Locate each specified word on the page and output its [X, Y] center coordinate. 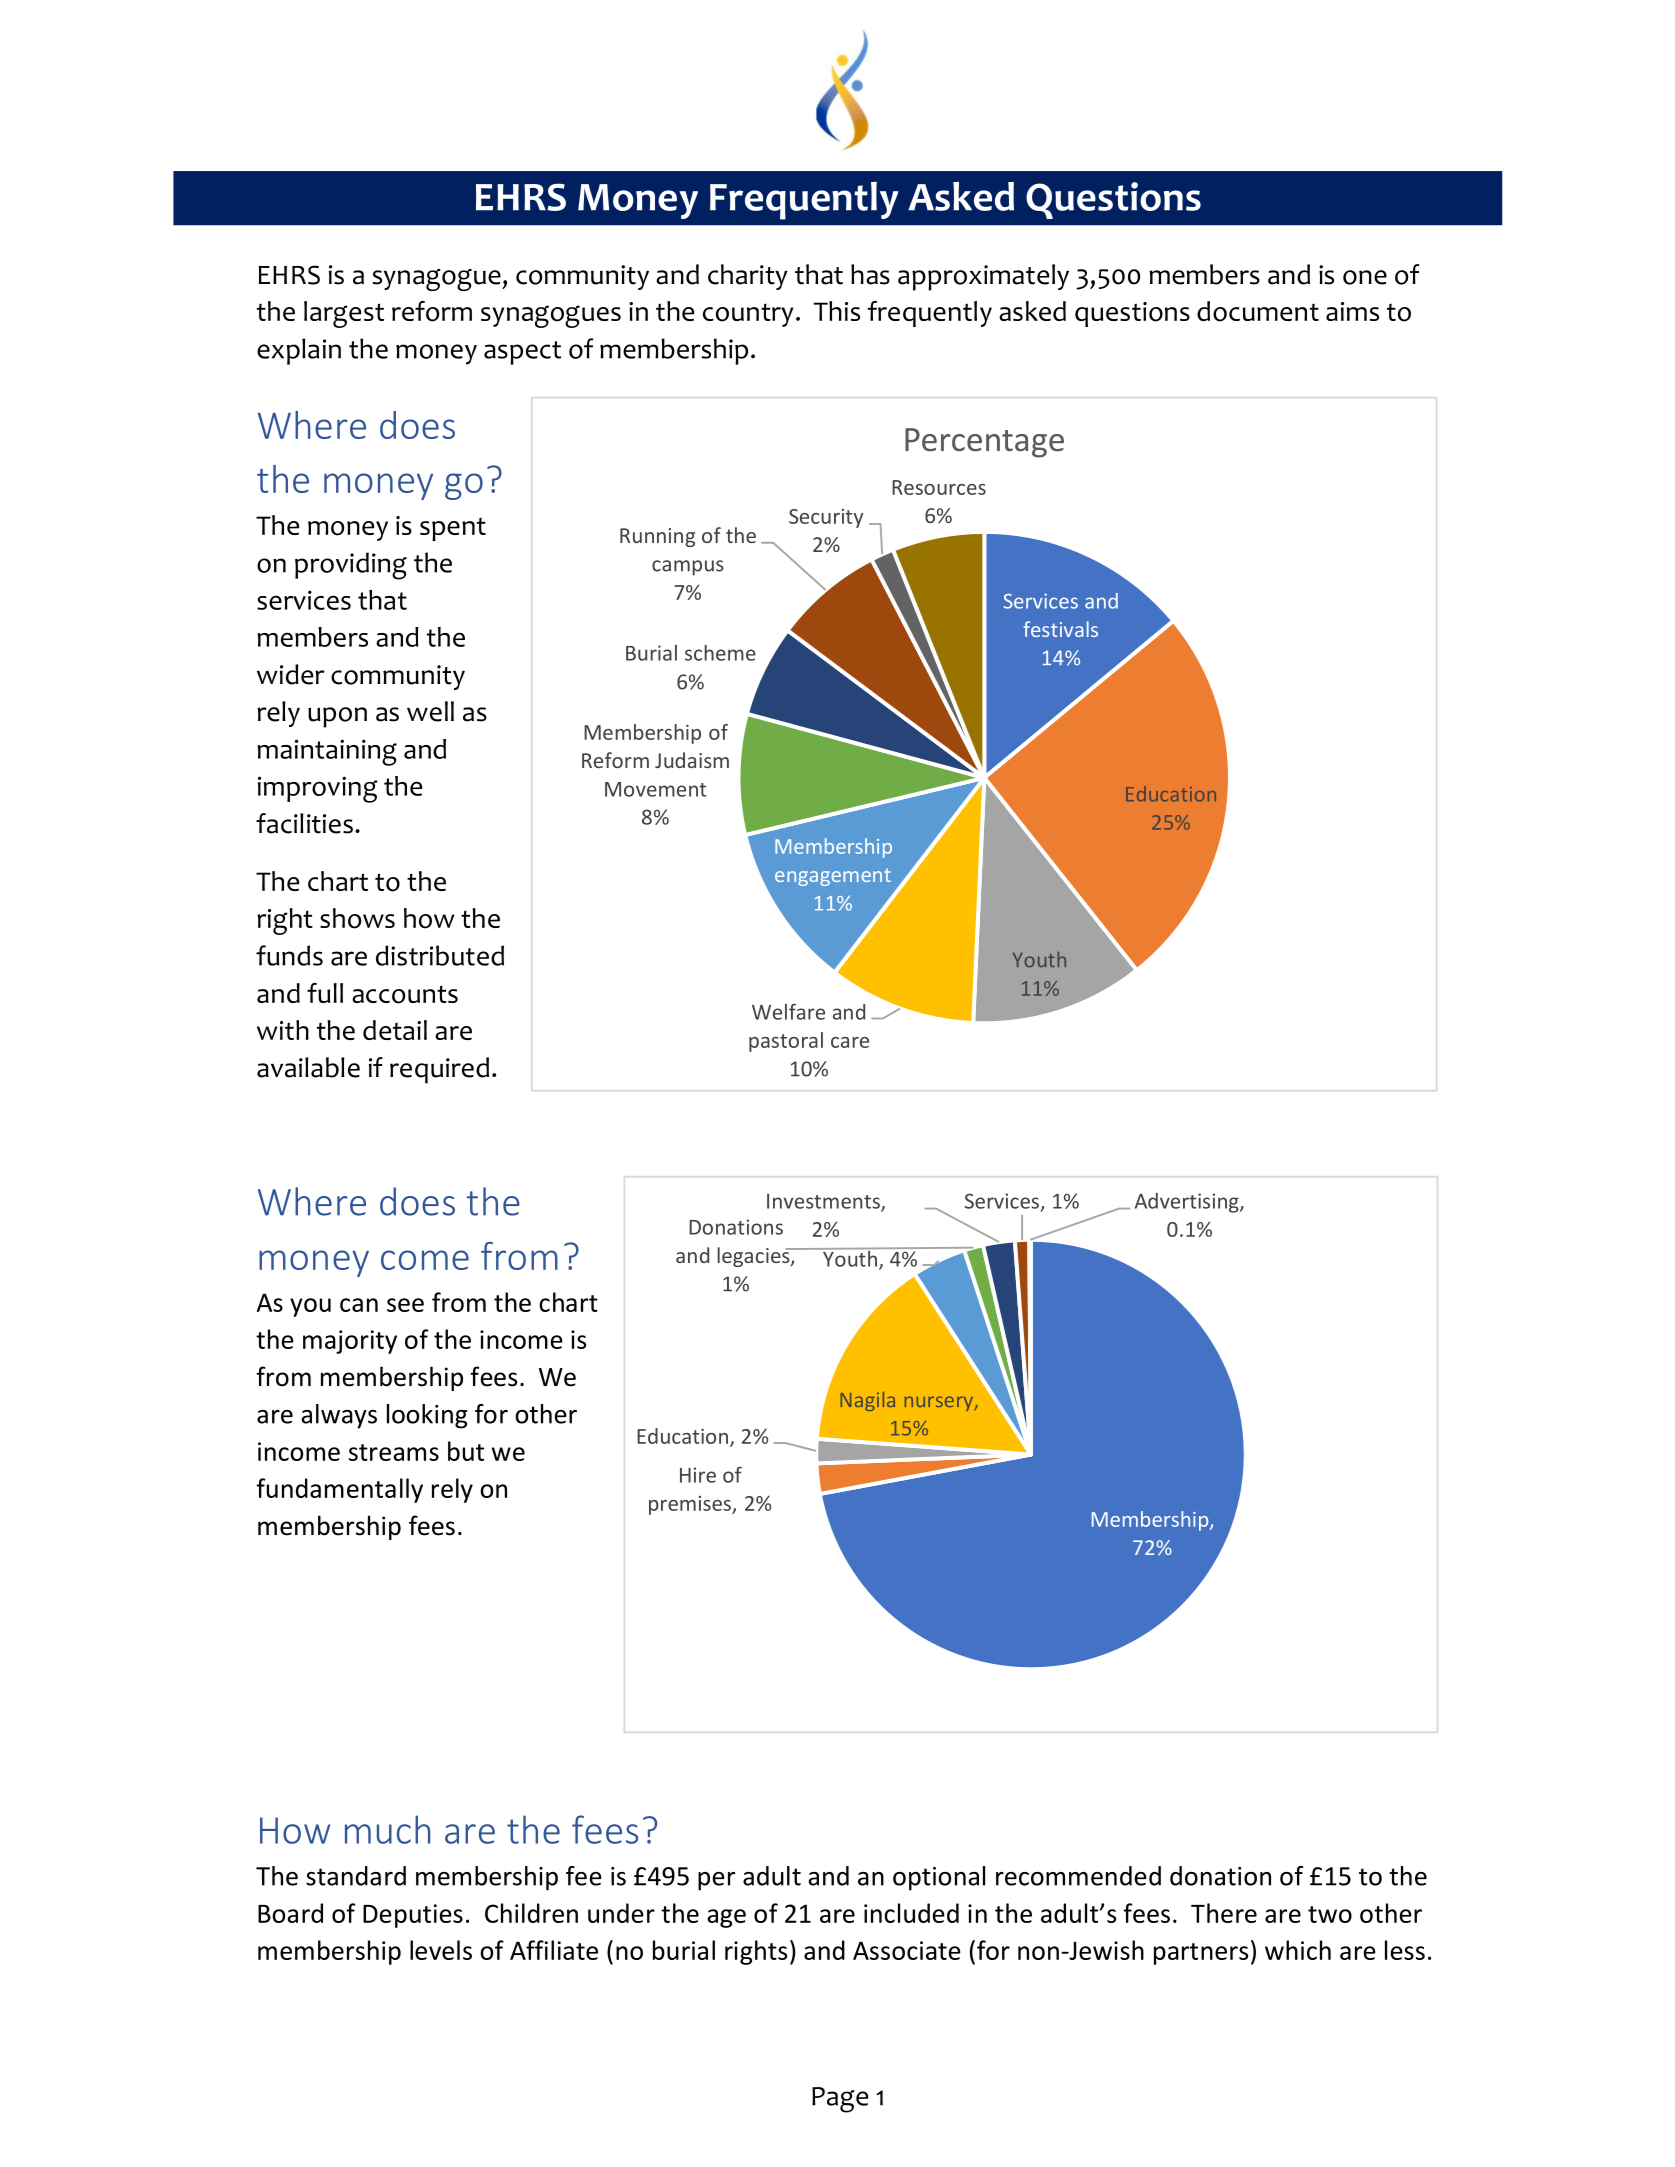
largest [344, 314]
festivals [1060, 629]
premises [691, 1505]
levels [441, 1950]
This [837, 311]
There [1224, 1913]
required [439, 1070]
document [1258, 311]
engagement [833, 877]
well [430, 711]
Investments [824, 1202]
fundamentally [339, 1490]
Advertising [1188, 1203]
